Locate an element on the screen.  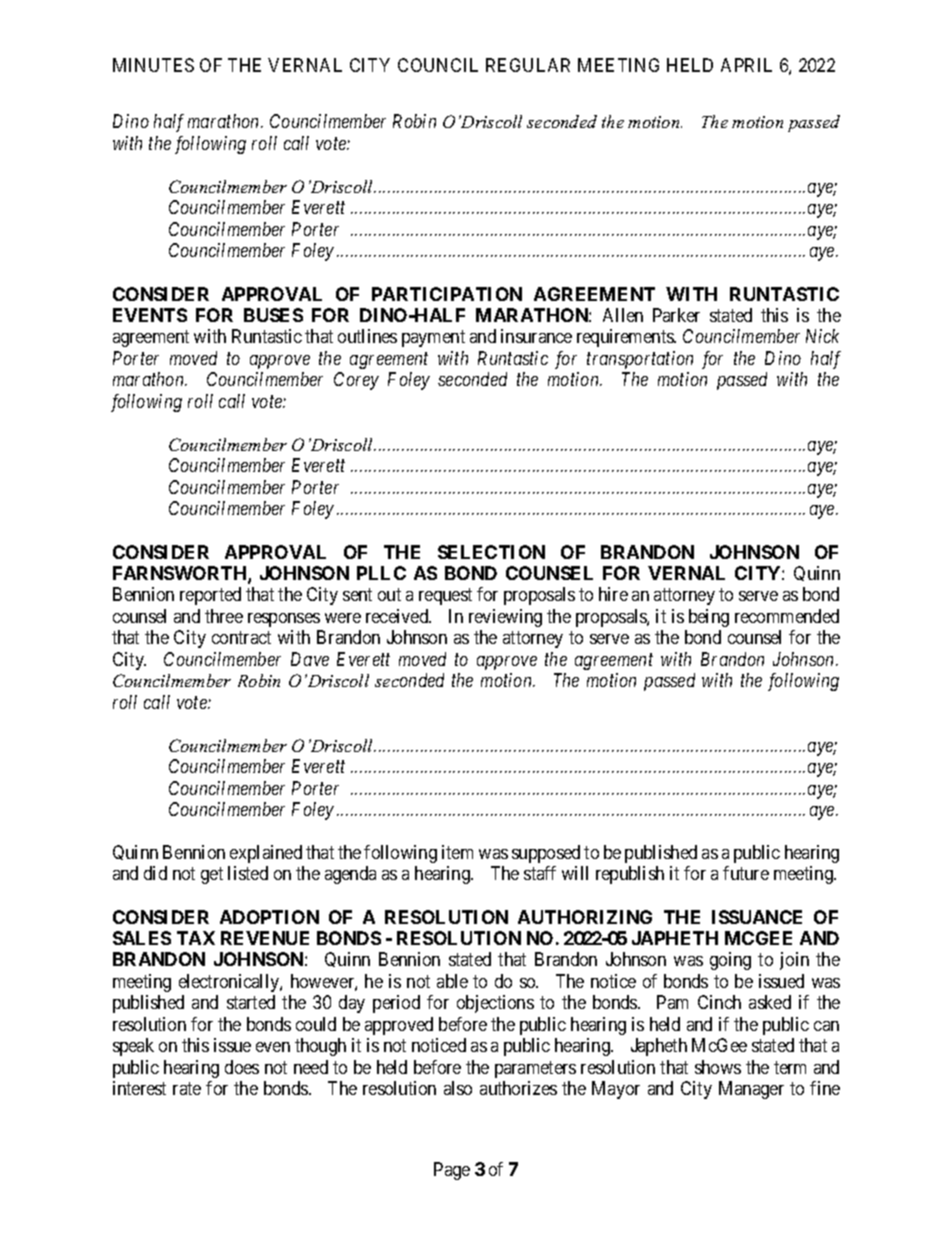
APRIL is located at coordinates (746, 65).
